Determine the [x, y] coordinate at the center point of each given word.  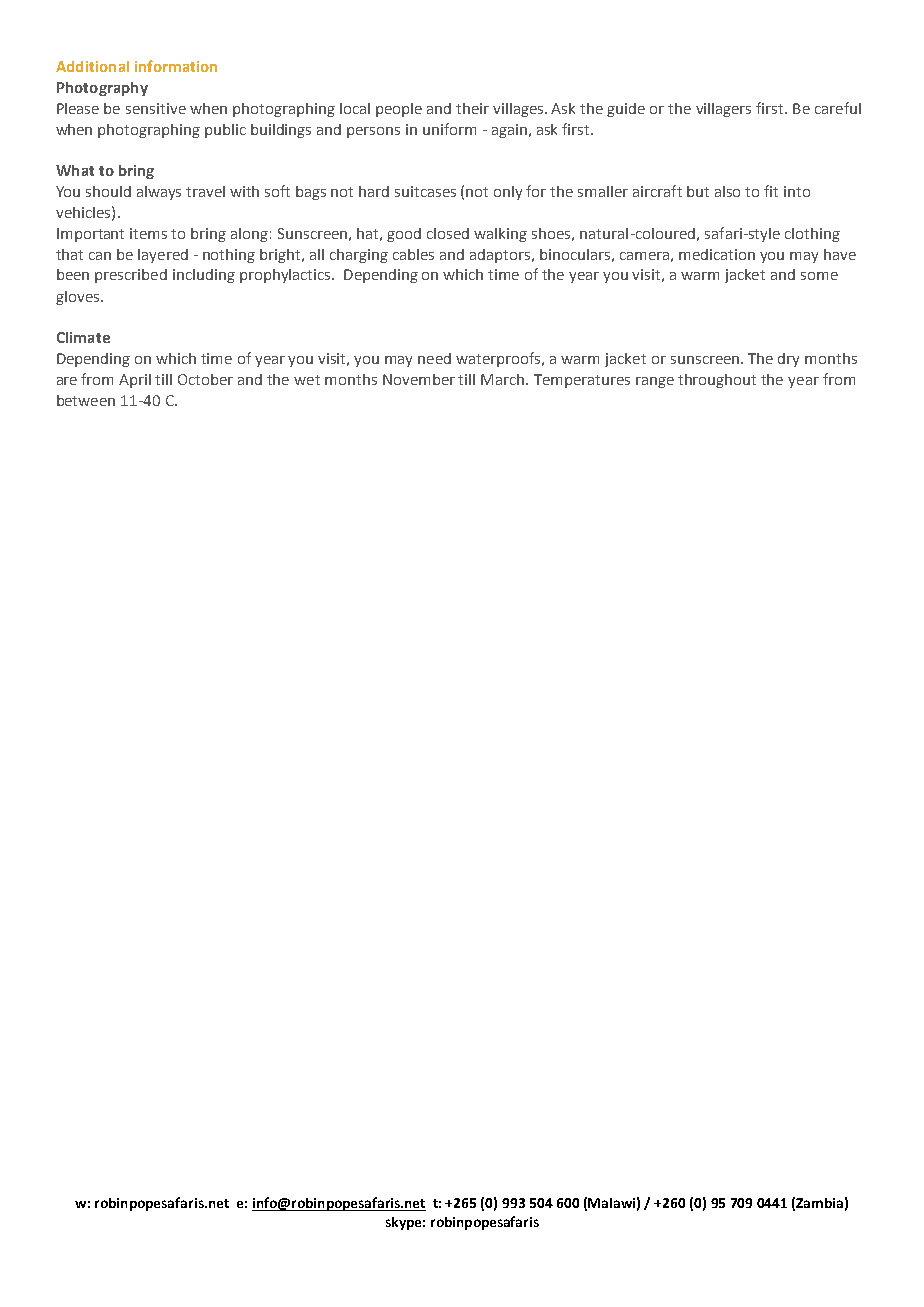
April [135, 381]
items [148, 233]
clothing [812, 235]
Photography [102, 89]
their [472, 108]
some [819, 276]
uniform [449, 129]
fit [771, 191]
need [434, 358]
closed [448, 233]
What [75, 170]
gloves [79, 298]
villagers [723, 110]
